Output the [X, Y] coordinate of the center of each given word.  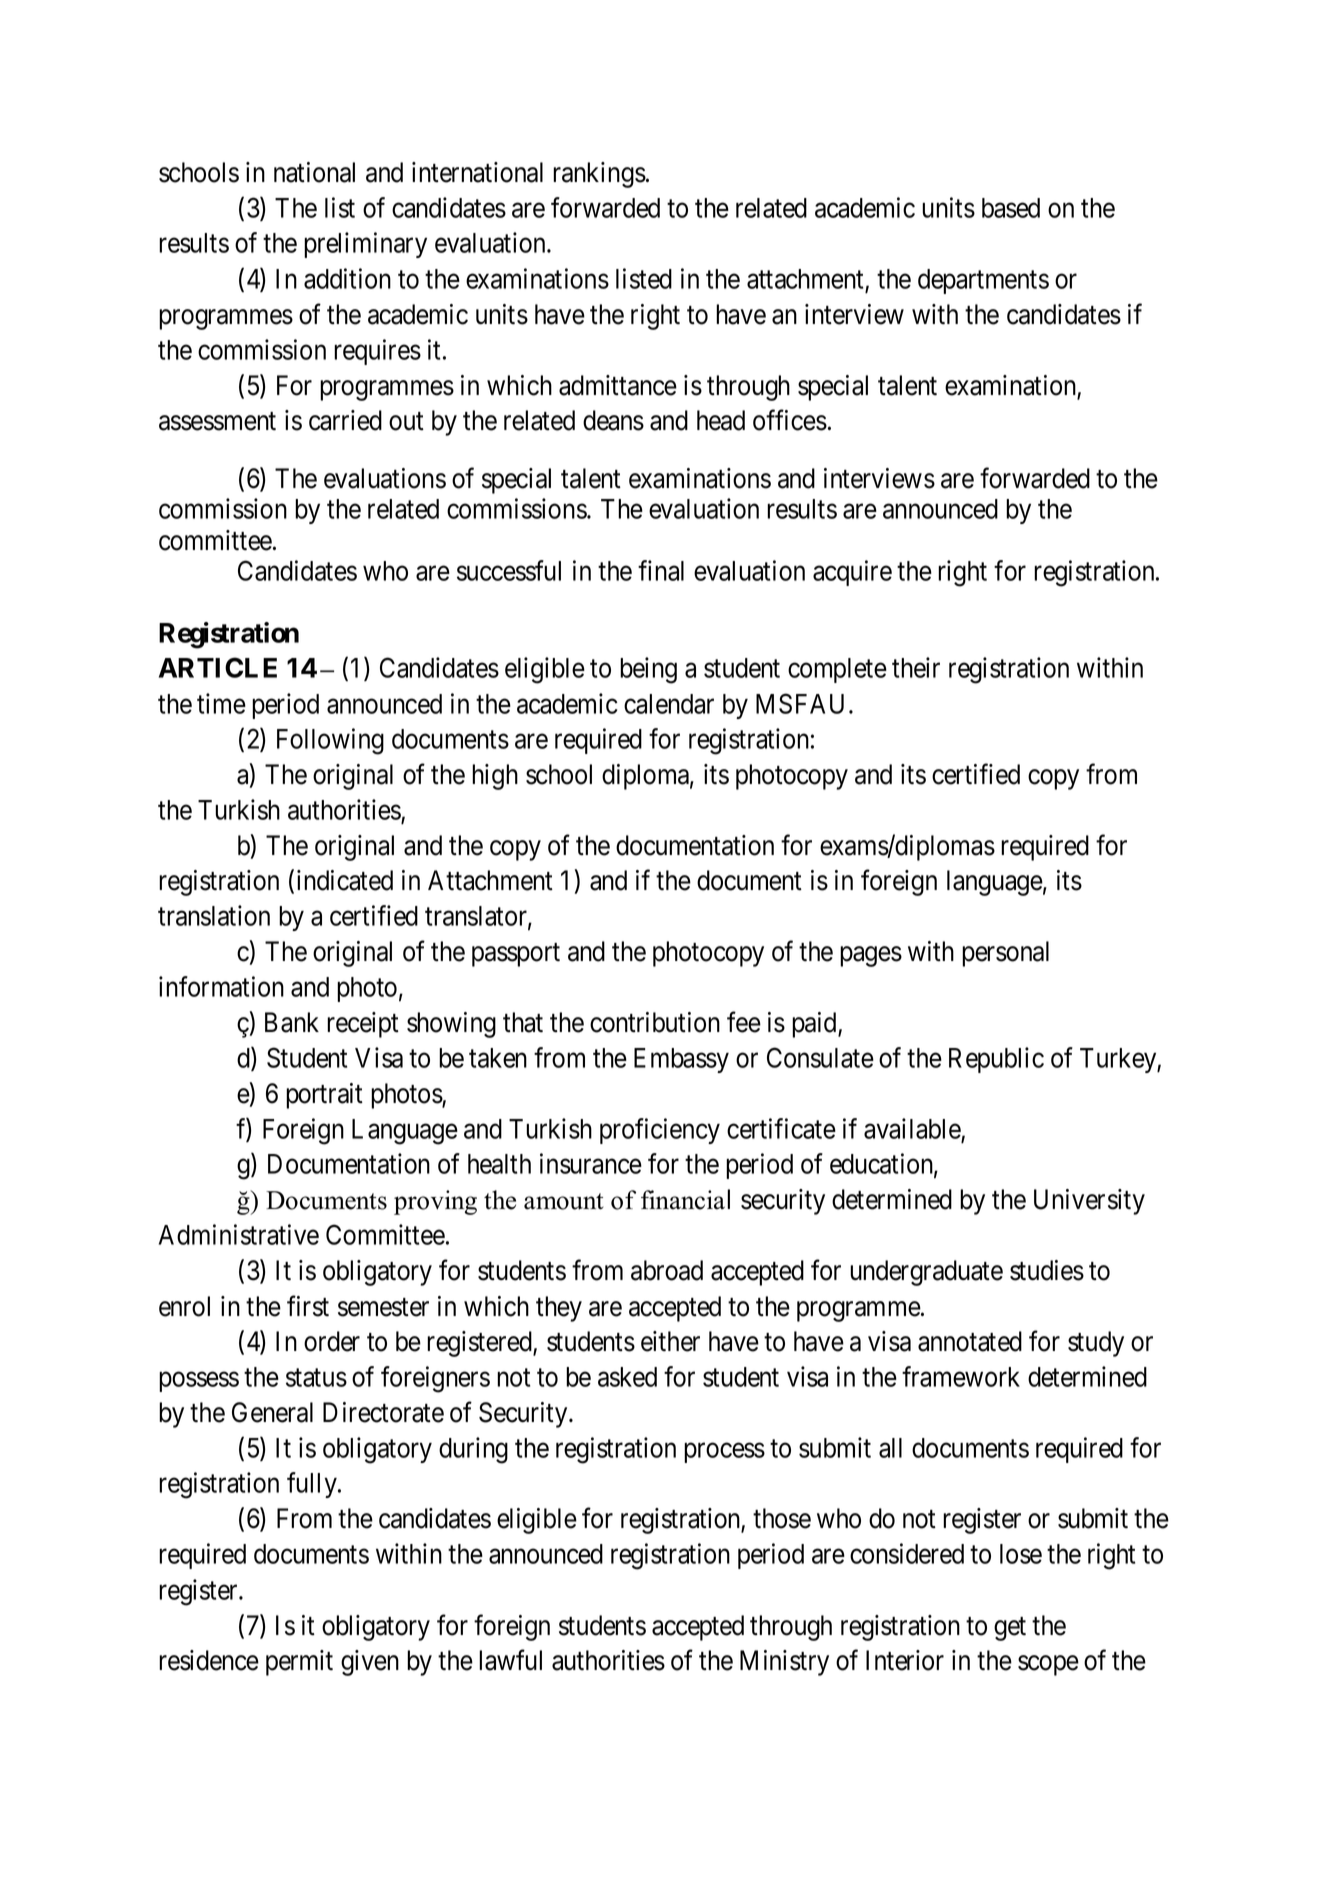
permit [299, 1663]
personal [1005, 954]
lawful [510, 1660]
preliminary [365, 245]
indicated [345, 880]
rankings [599, 175]
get [1010, 1629]
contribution [655, 1022]
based [1011, 208]
